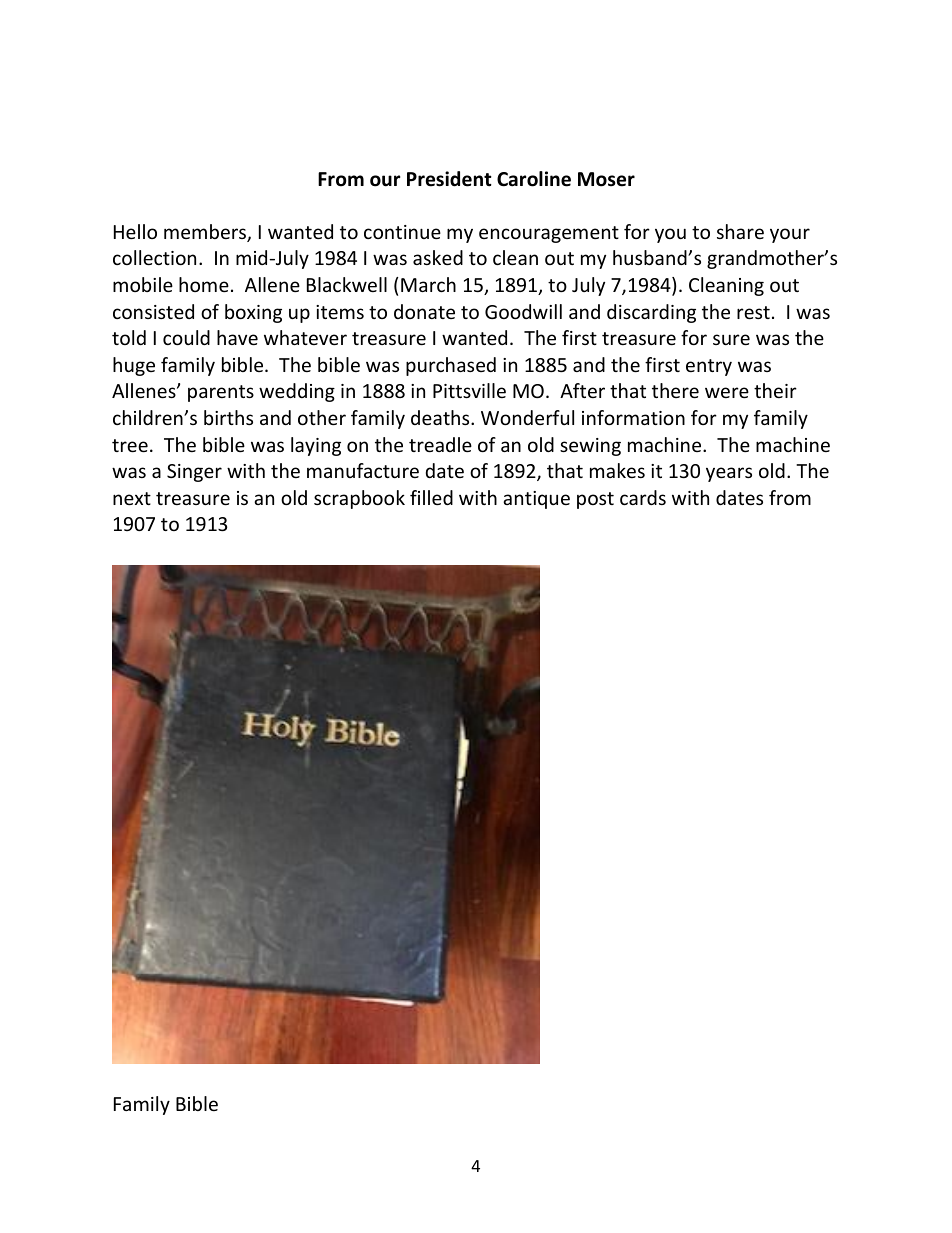 The height and width of the screenshot is (1233, 952). Describe the element at coordinates (186, 337) in the screenshot. I see `could` at that location.
